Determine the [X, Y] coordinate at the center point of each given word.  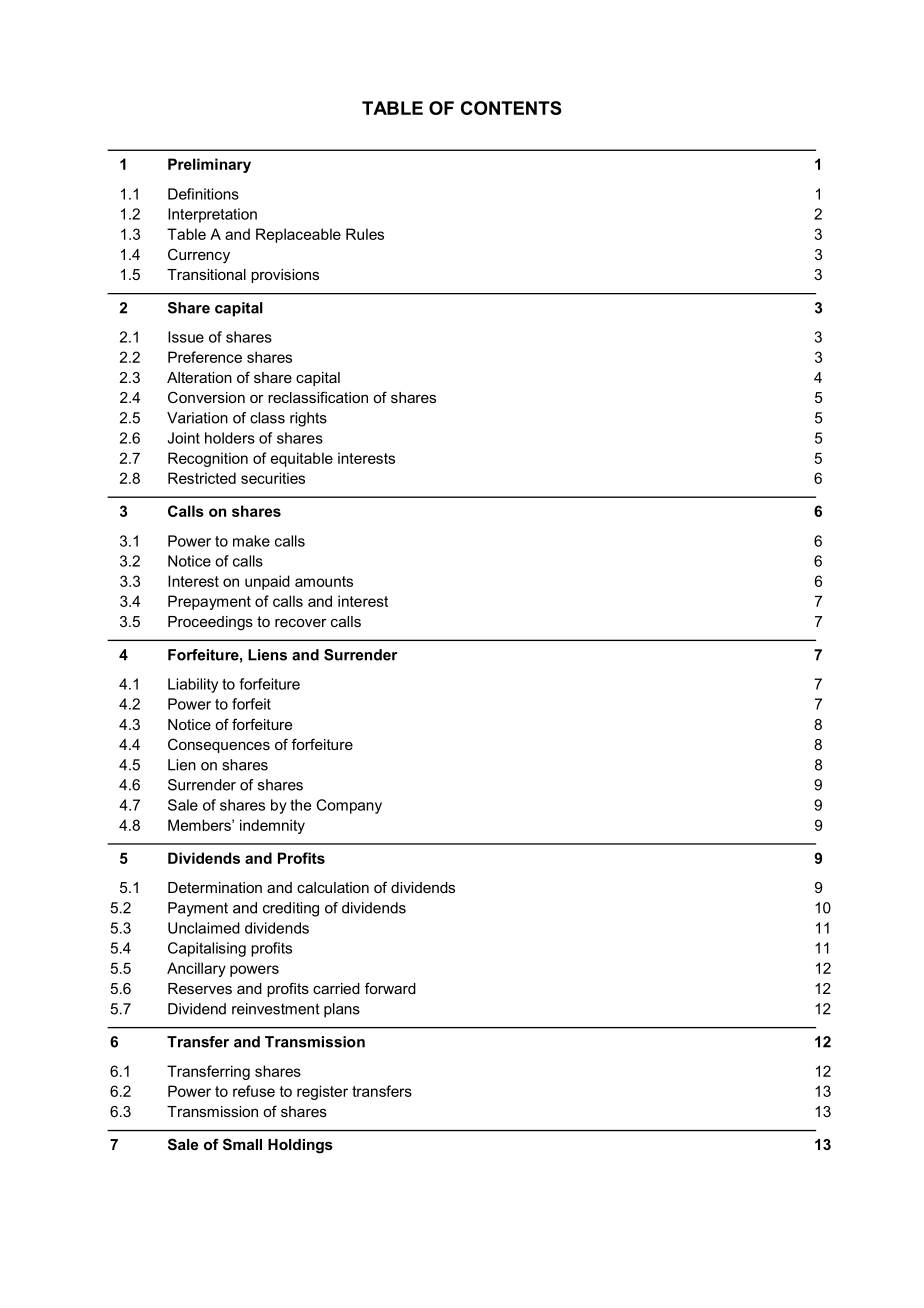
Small [242, 1144]
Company [349, 806]
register [322, 1092]
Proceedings [210, 623]
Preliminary [209, 165]
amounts [324, 581]
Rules [365, 234]
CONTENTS [511, 108]
